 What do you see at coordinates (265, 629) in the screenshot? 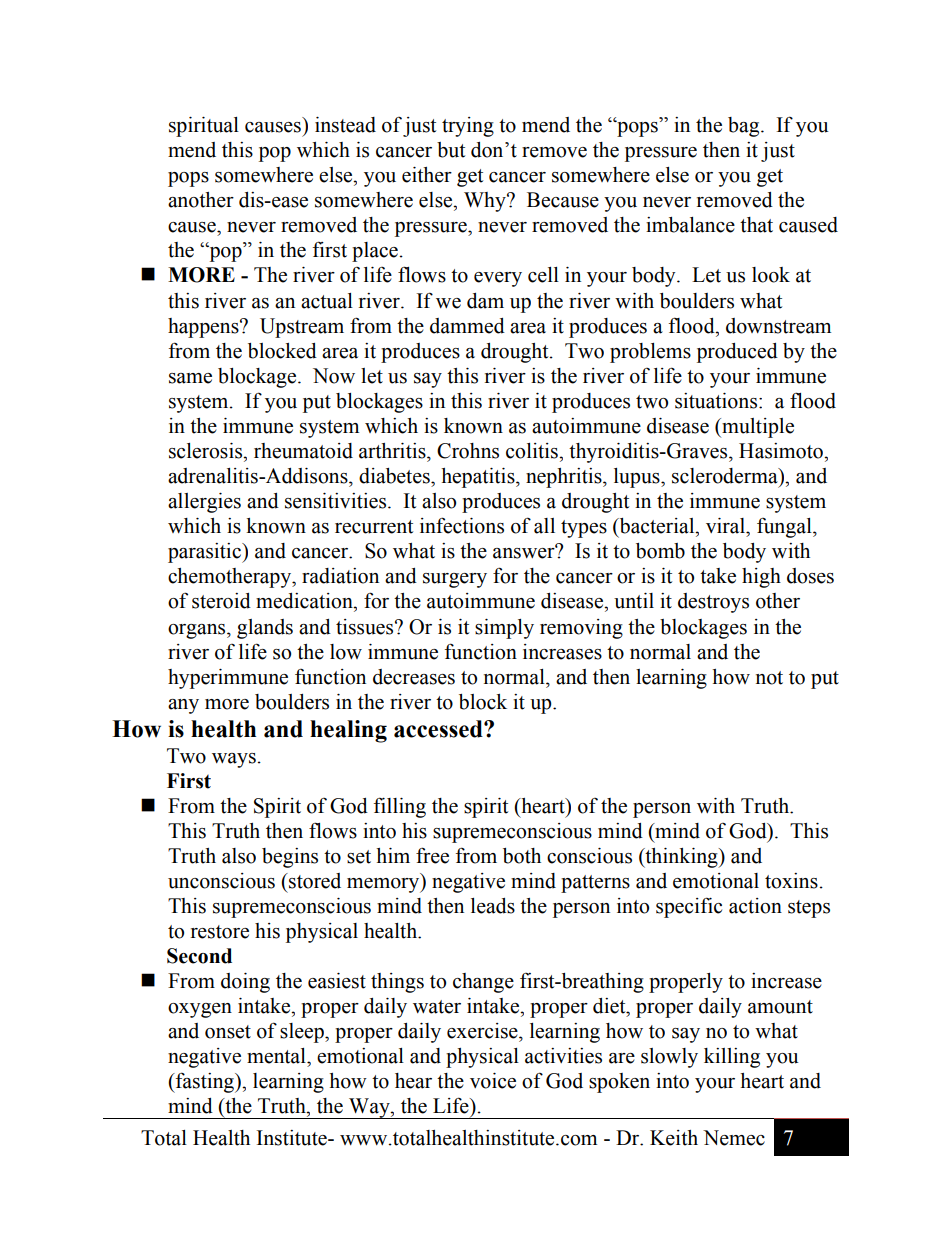
I see `glands` at bounding box center [265, 629].
